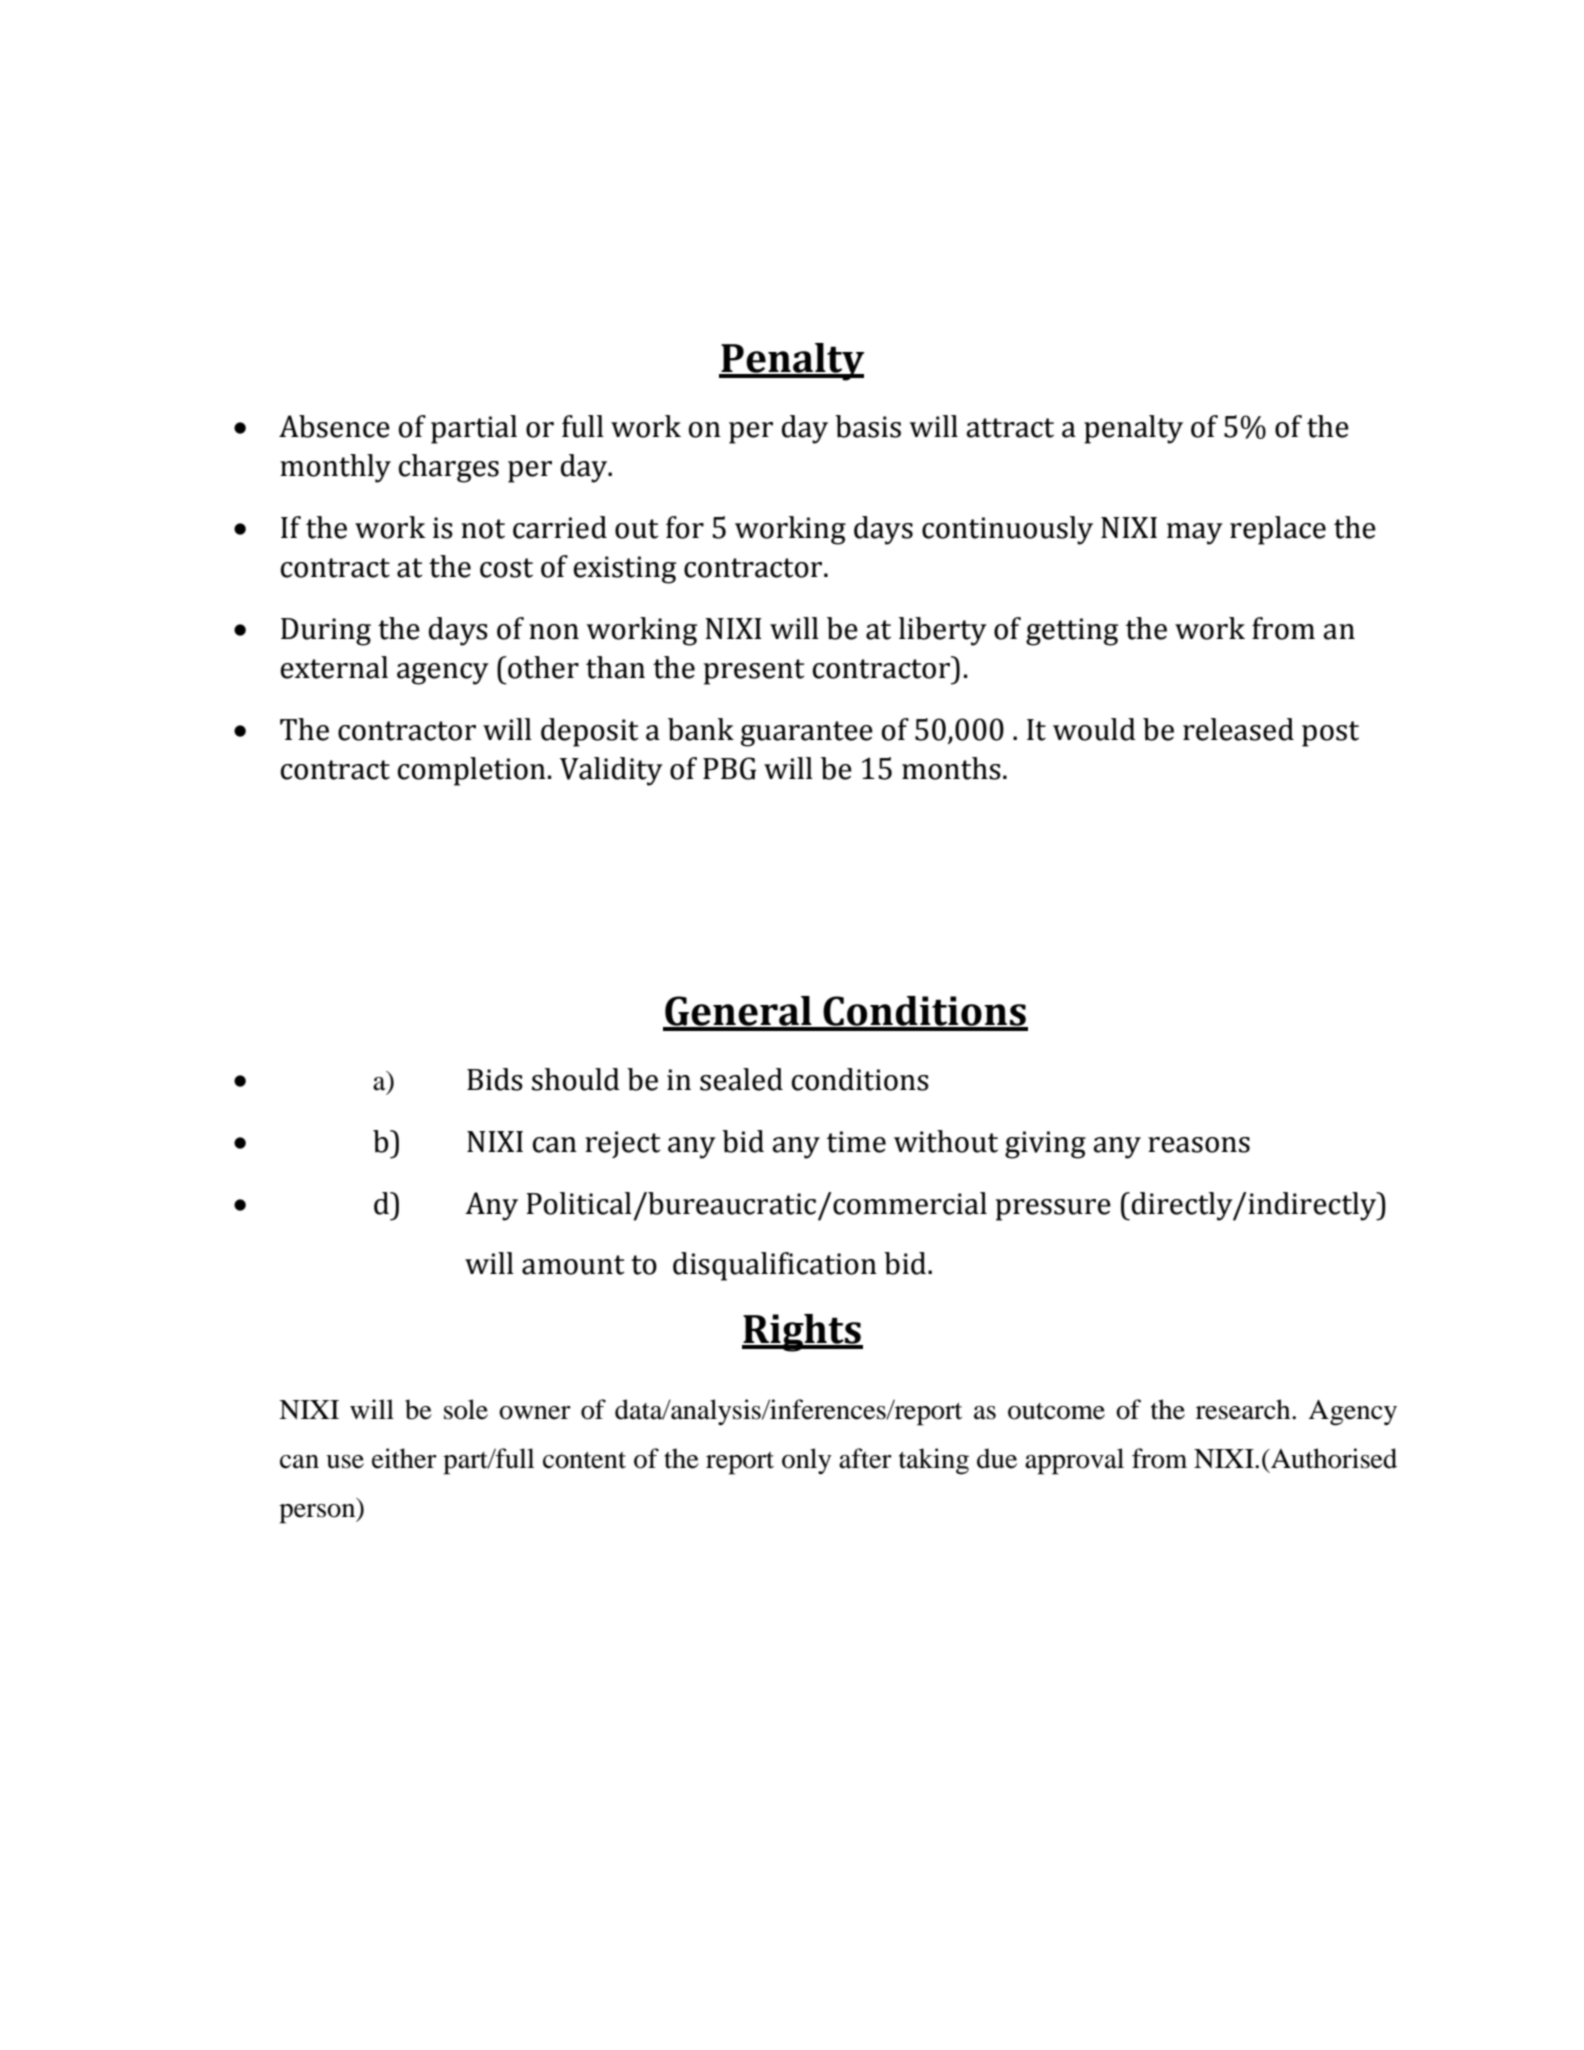 The image size is (1584, 2050). I want to click on disqualification, so click(775, 1266).
